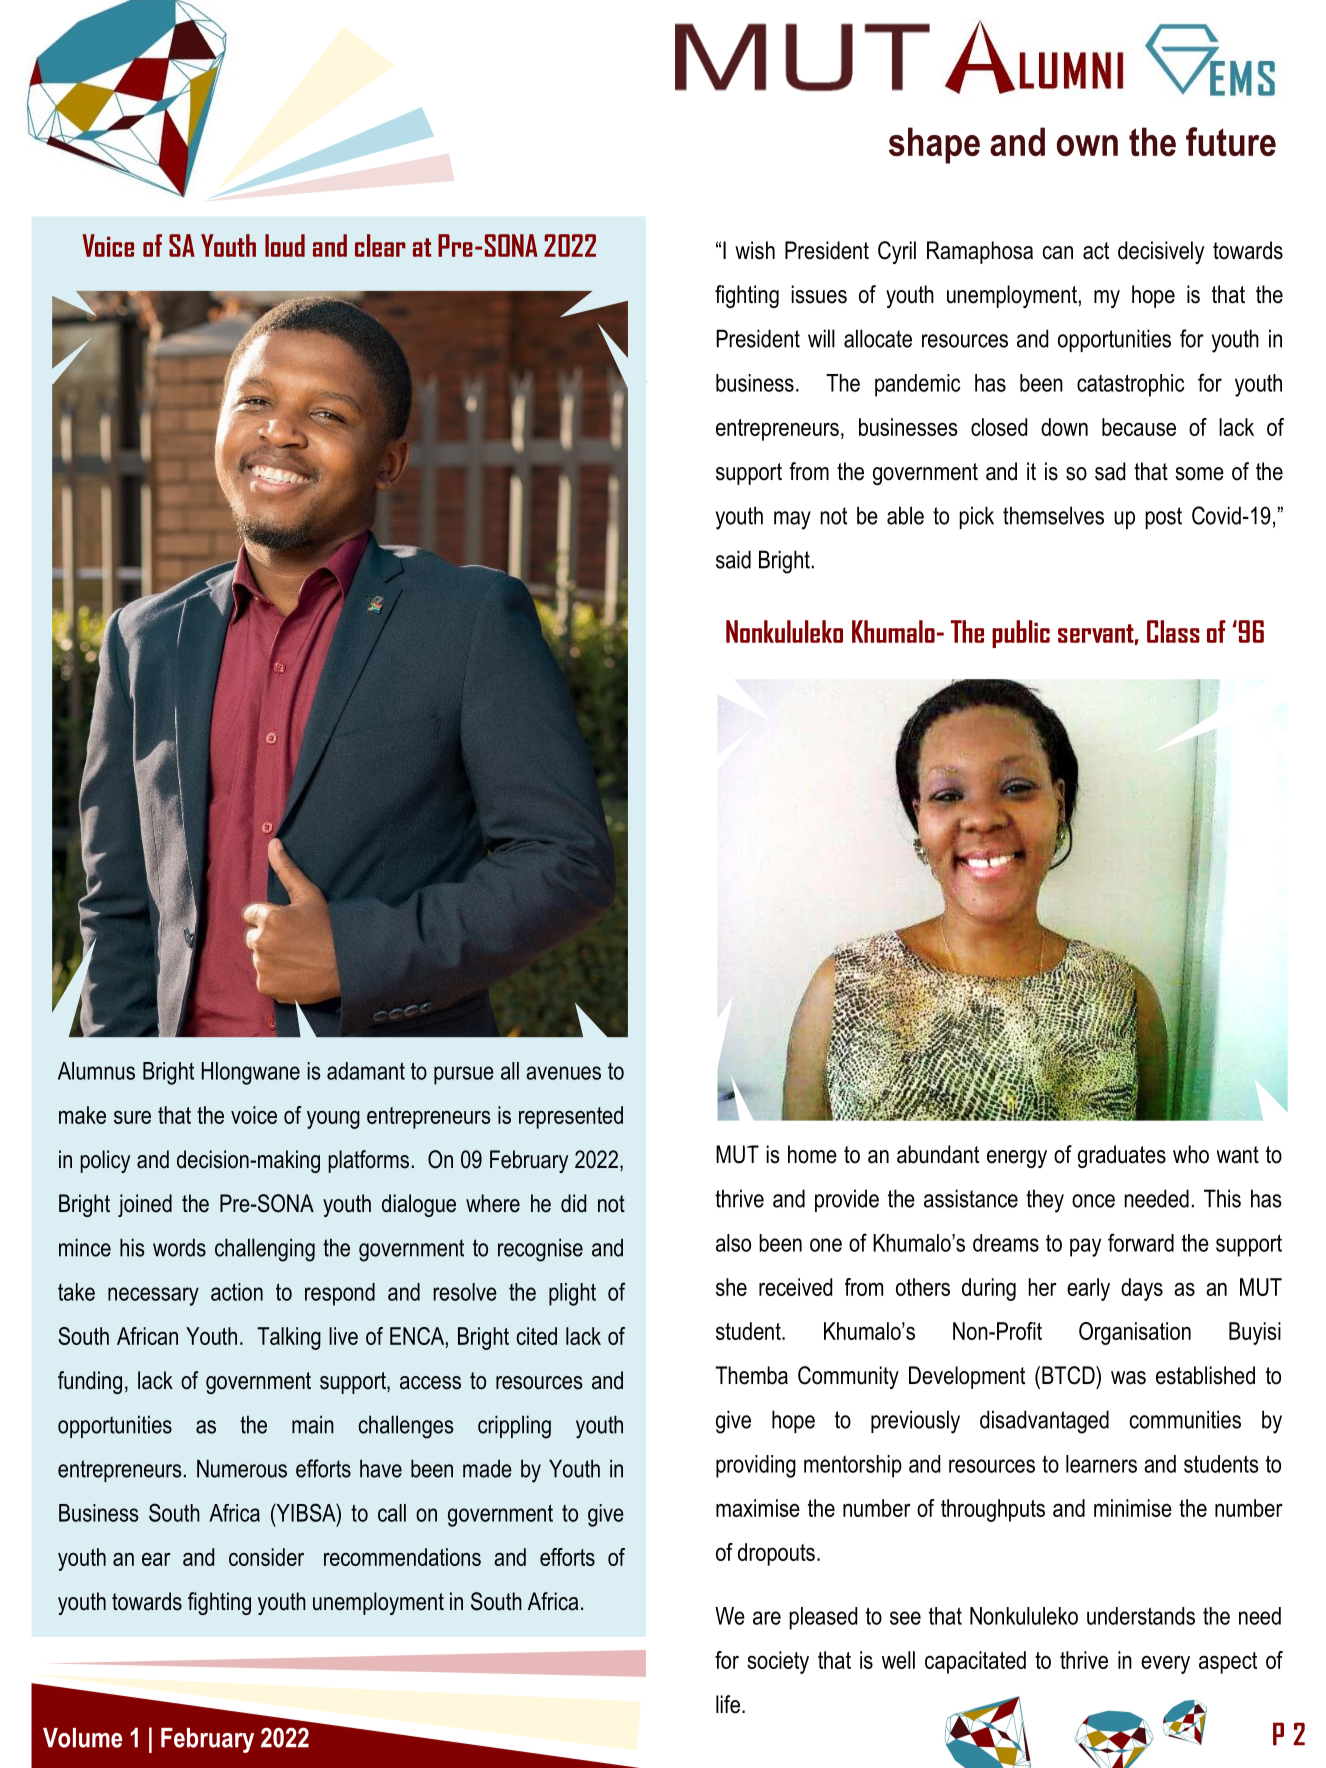 The height and width of the image is (1768, 1326). What do you see at coordinates (82, 1738) in the image?
I see `Volume` at bounding box center [82, 1738].
